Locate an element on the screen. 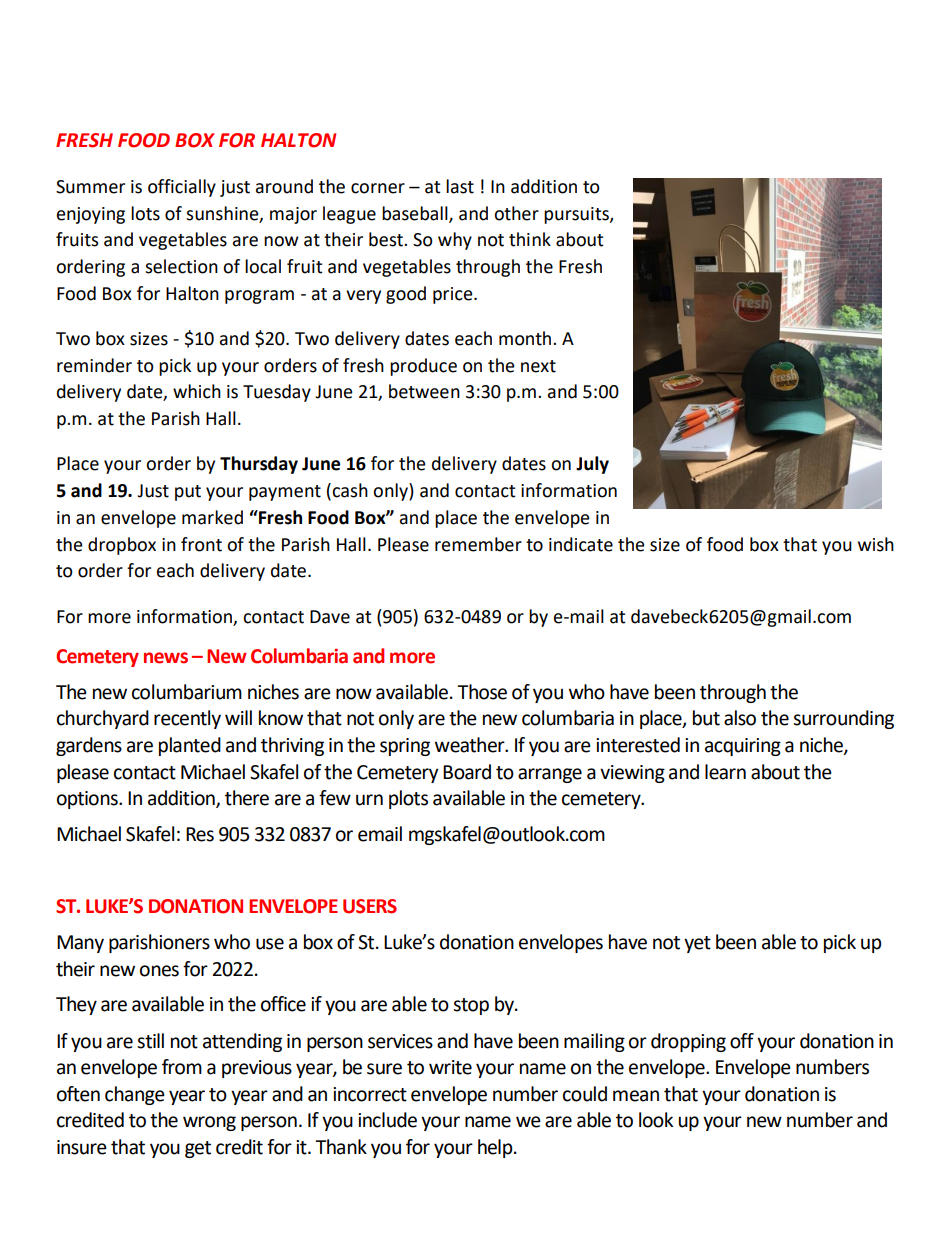  yet is located at coordinates (697, 944).
